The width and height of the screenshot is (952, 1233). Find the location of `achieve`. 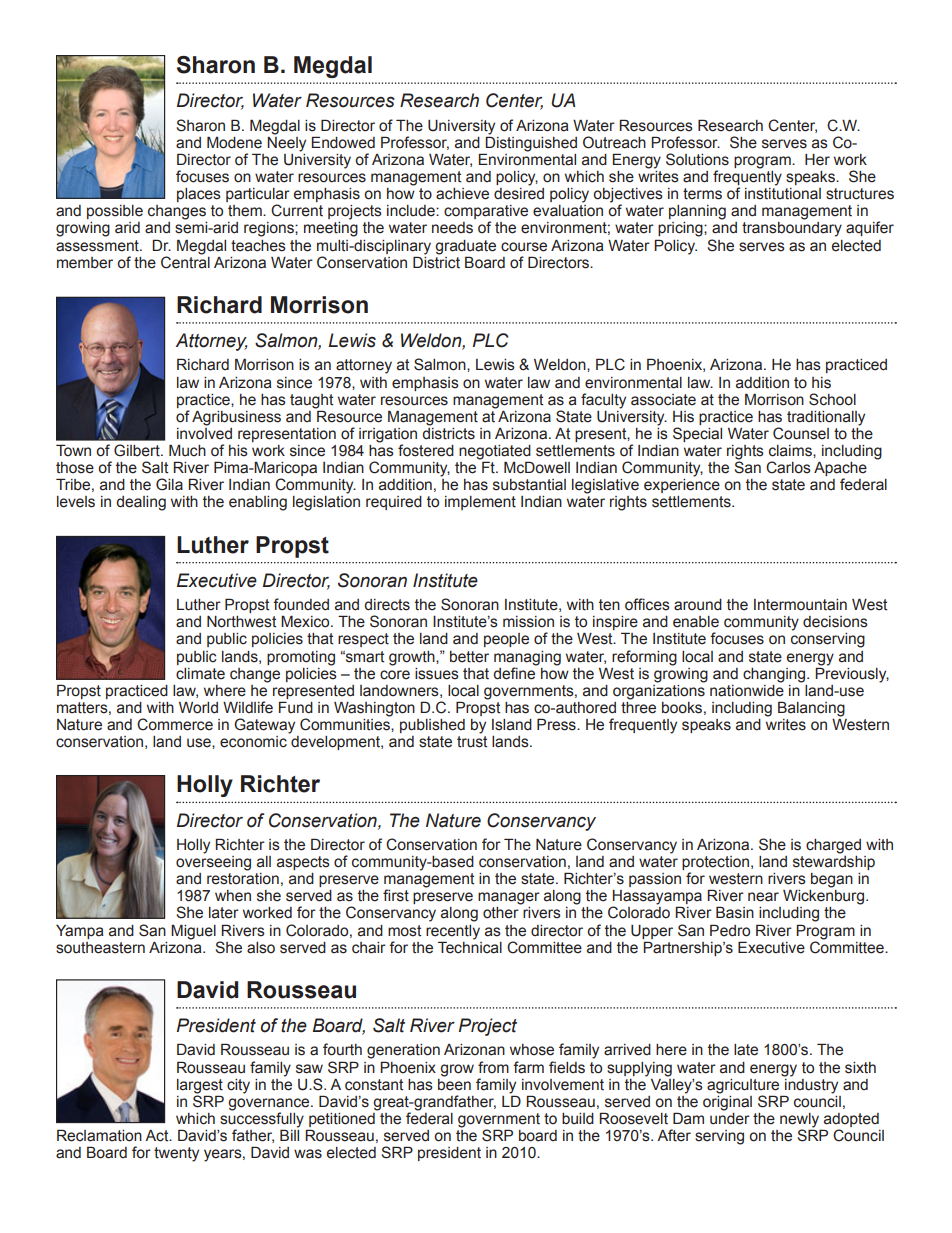

achieve is located at coordinates (462, 194).
